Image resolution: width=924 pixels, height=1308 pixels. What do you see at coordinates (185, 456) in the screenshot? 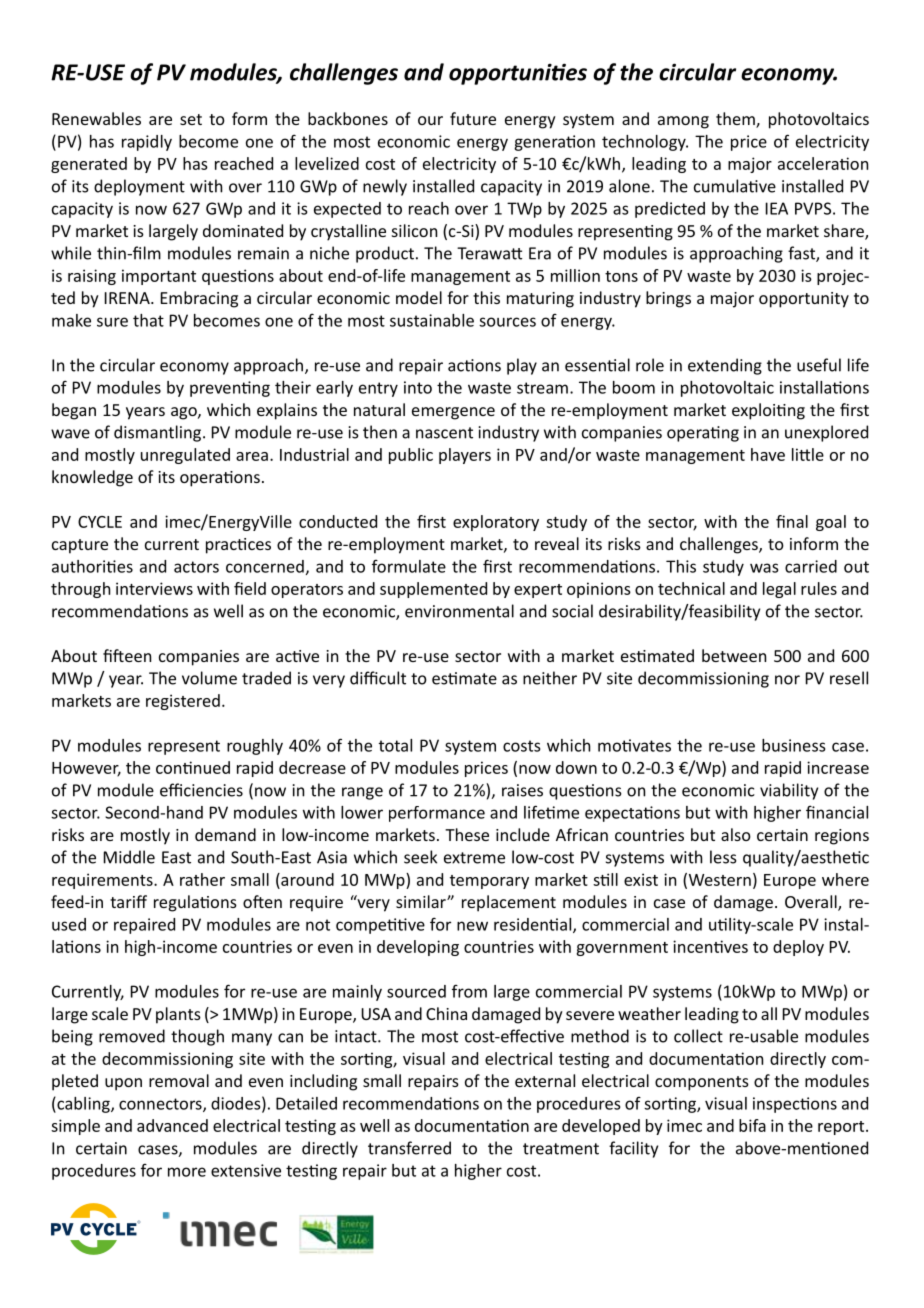
I see `unregulated` at bounding box center [185, 456].
